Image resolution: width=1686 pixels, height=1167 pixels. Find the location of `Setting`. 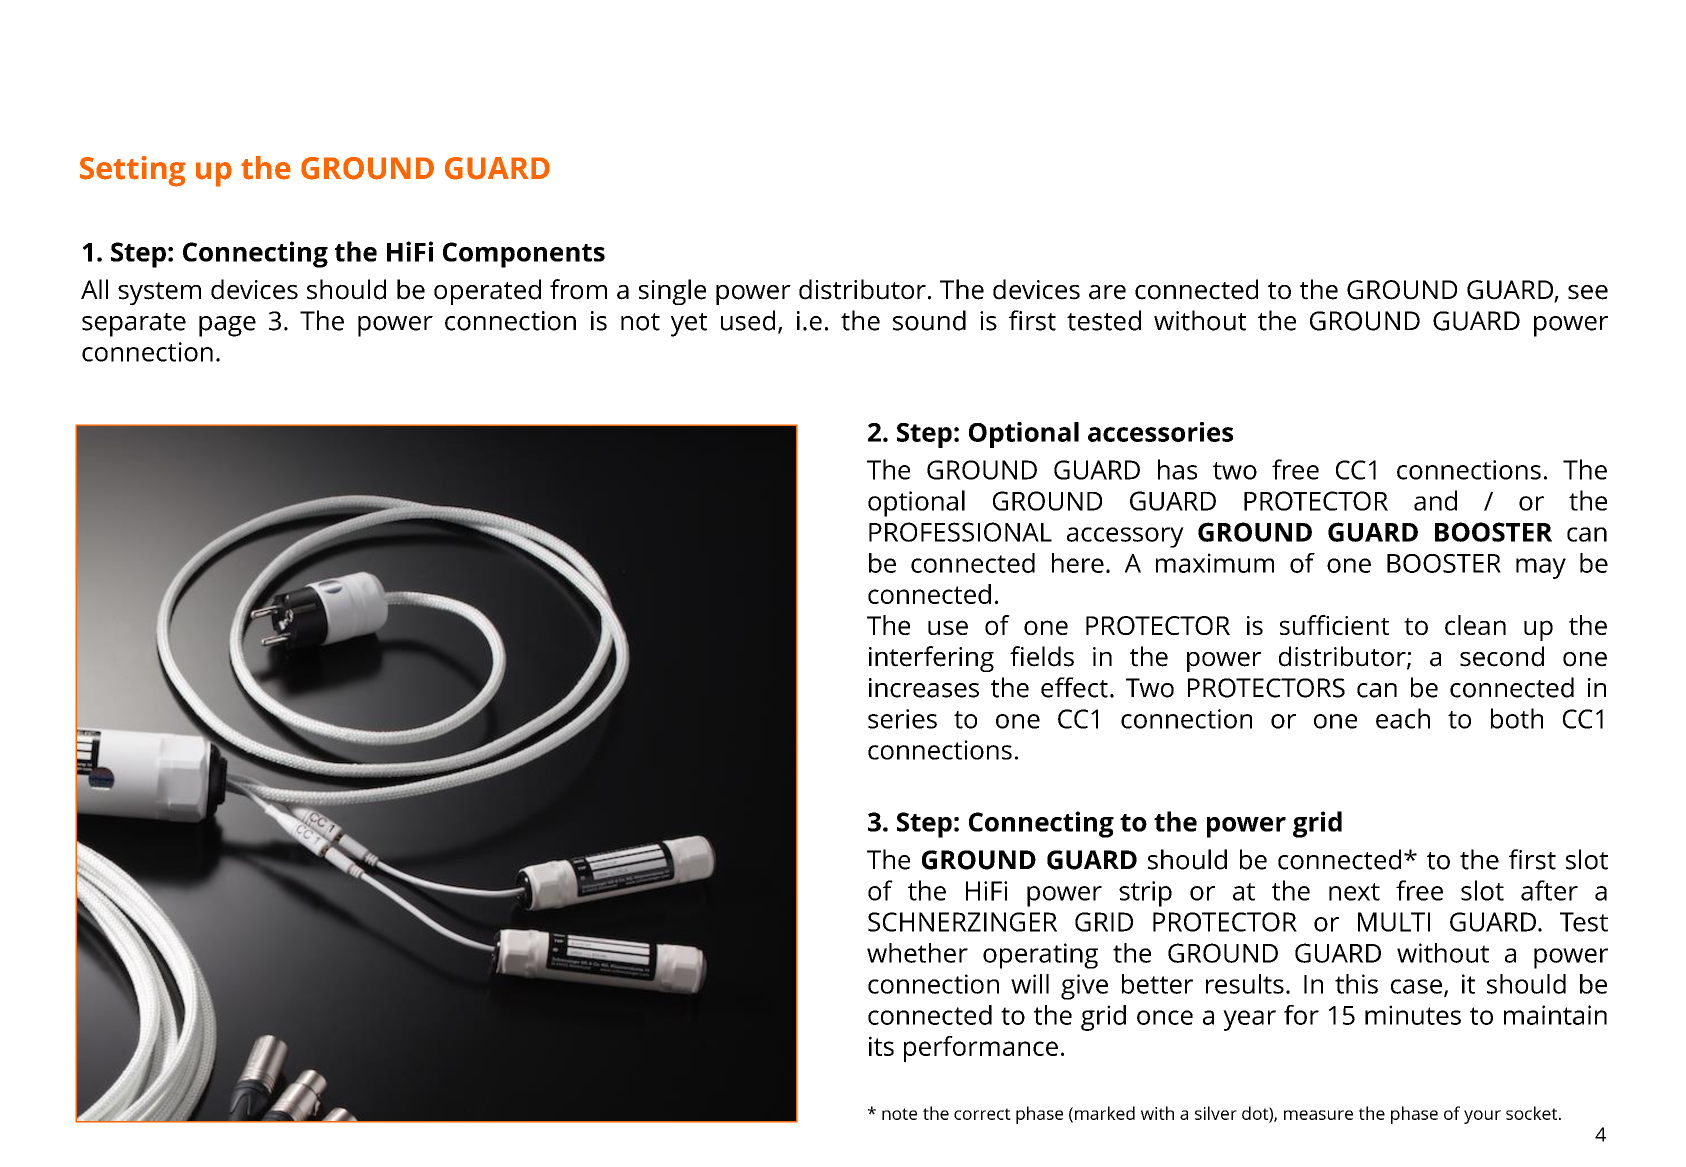

Setting is located at coordinates (133, 171).
